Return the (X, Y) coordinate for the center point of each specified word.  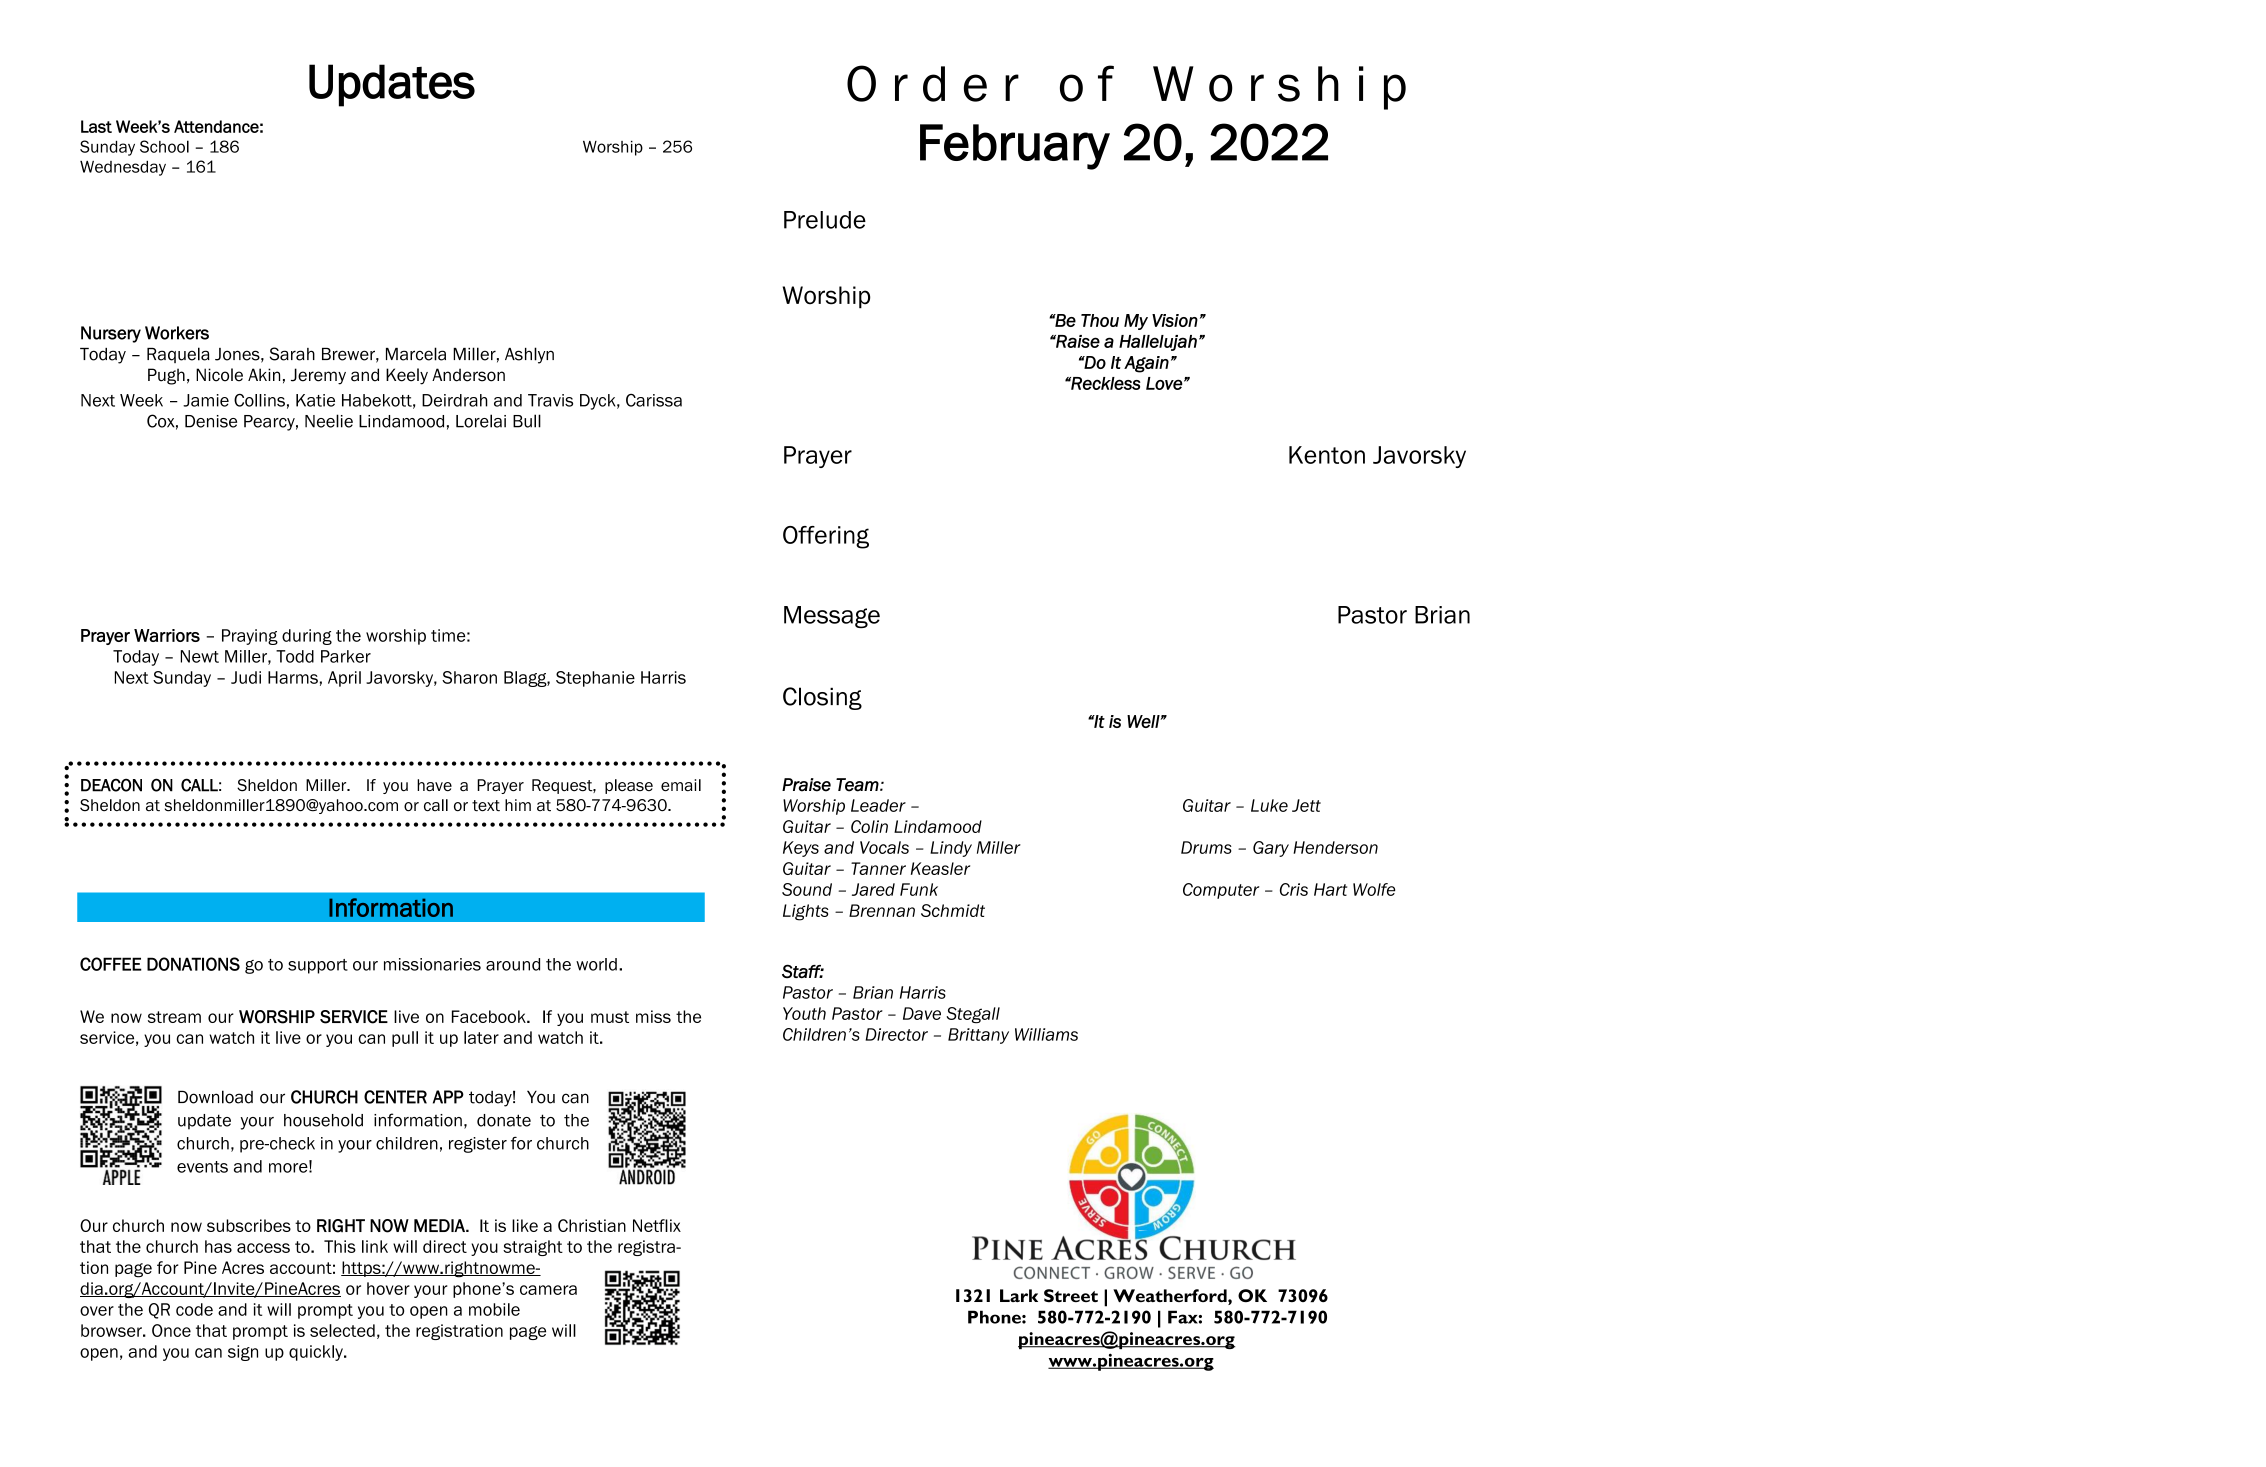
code (194, 1309)
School (164, 146)
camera (548, 1290)
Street (1071, 1295)
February (1015, 147)
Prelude (825, 220)
